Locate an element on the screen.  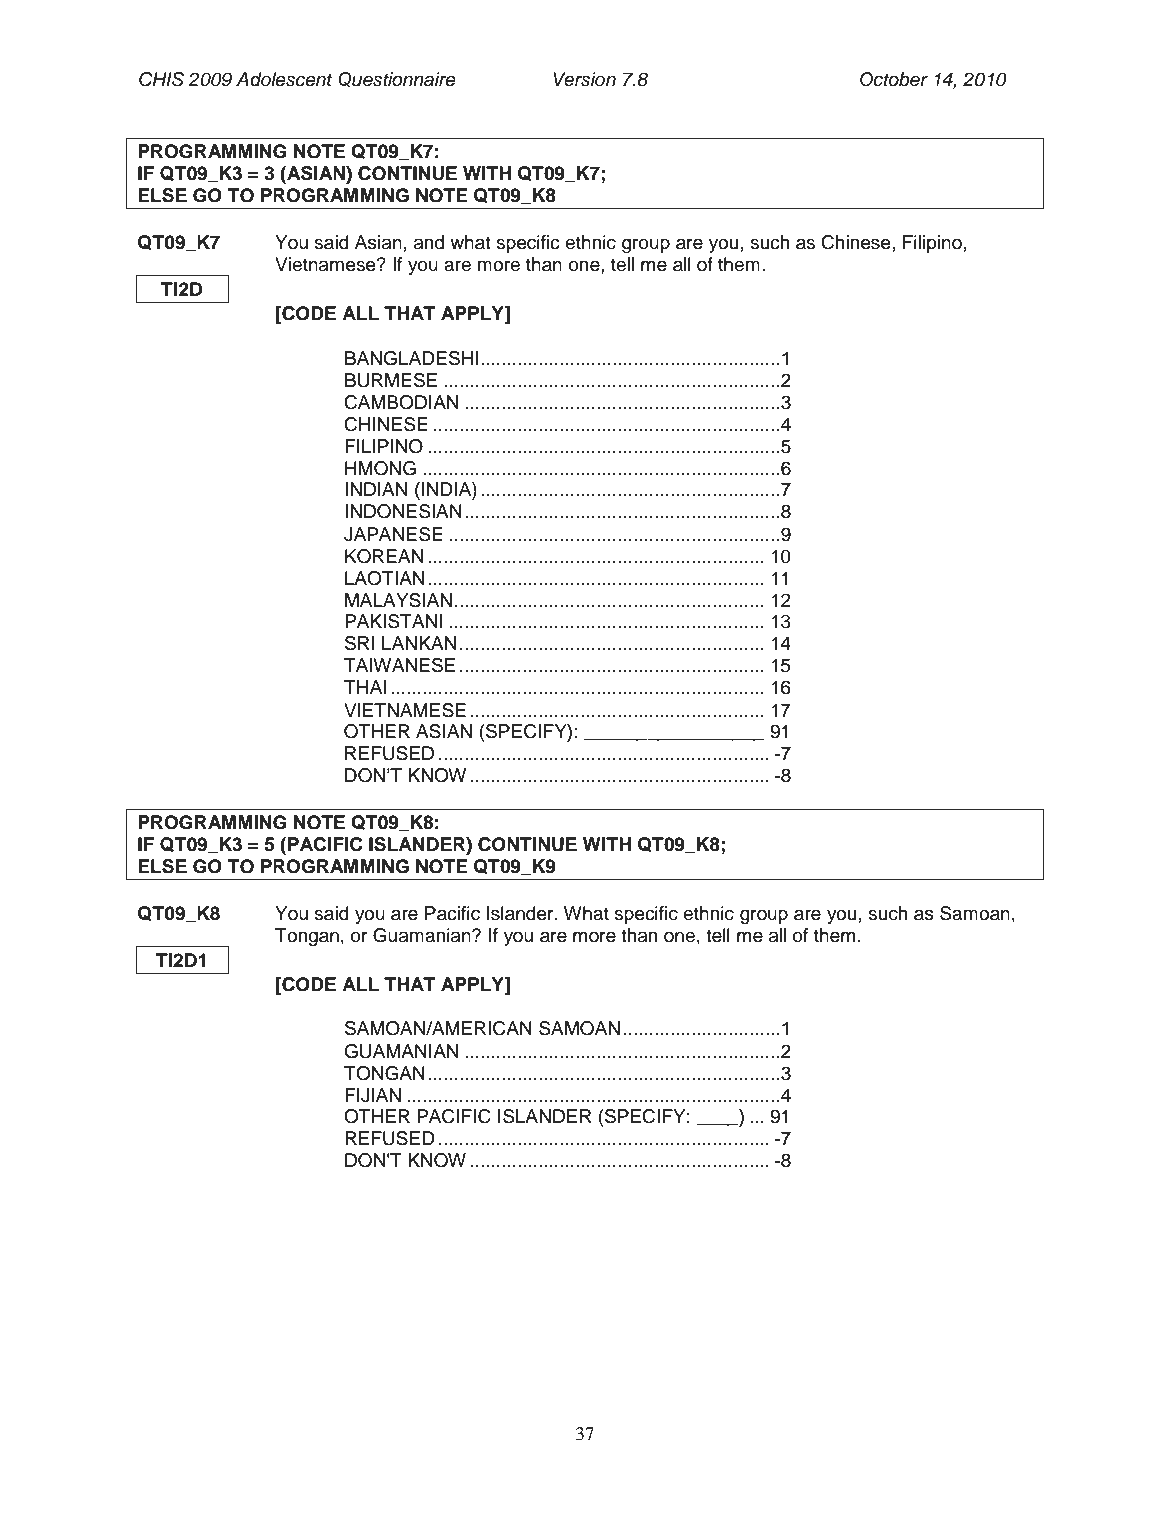
Version is located at coordinates (584, 79).
